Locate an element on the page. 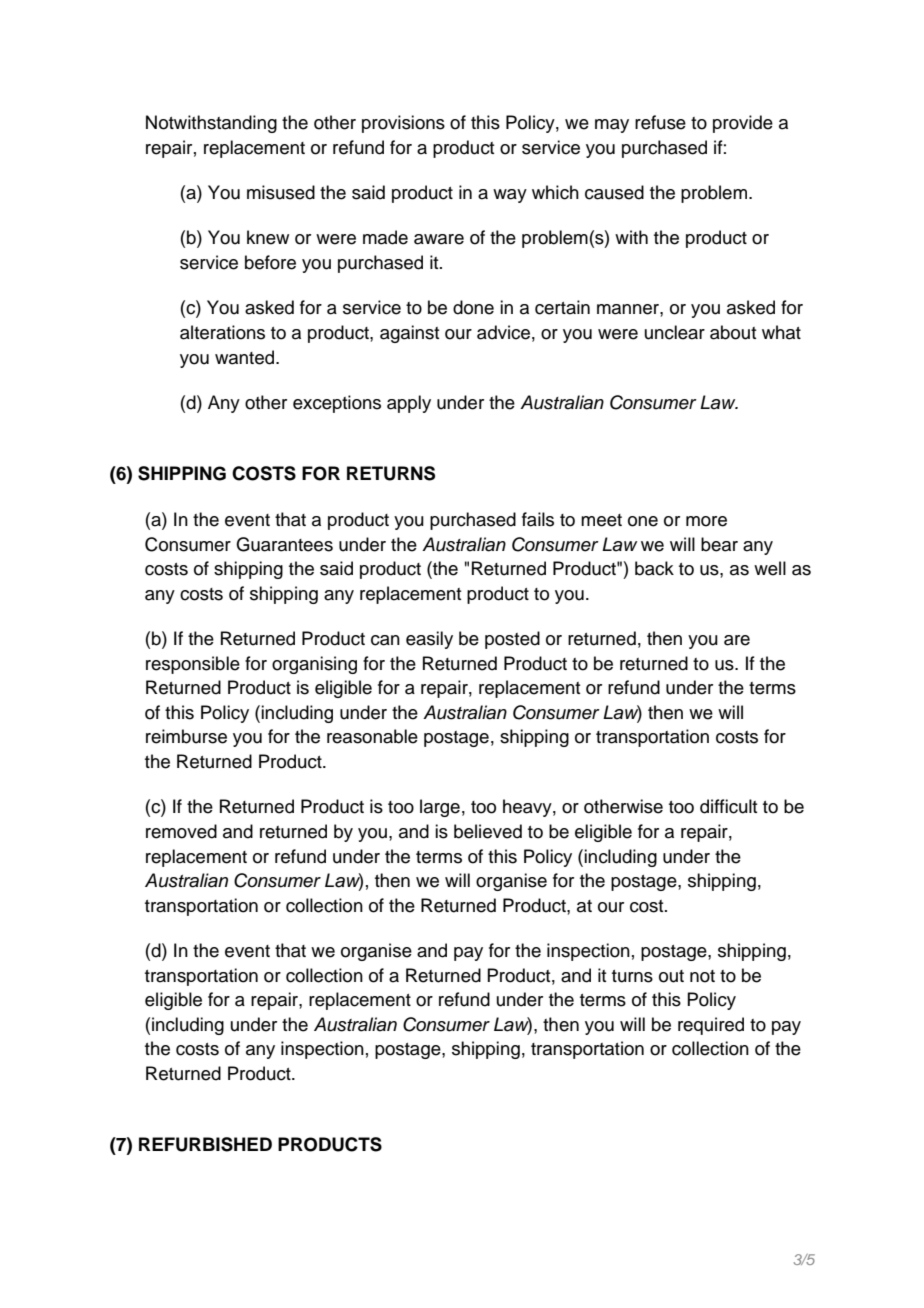 This image has width=924, height=1308. misused is located at coordinates (281, 192).
